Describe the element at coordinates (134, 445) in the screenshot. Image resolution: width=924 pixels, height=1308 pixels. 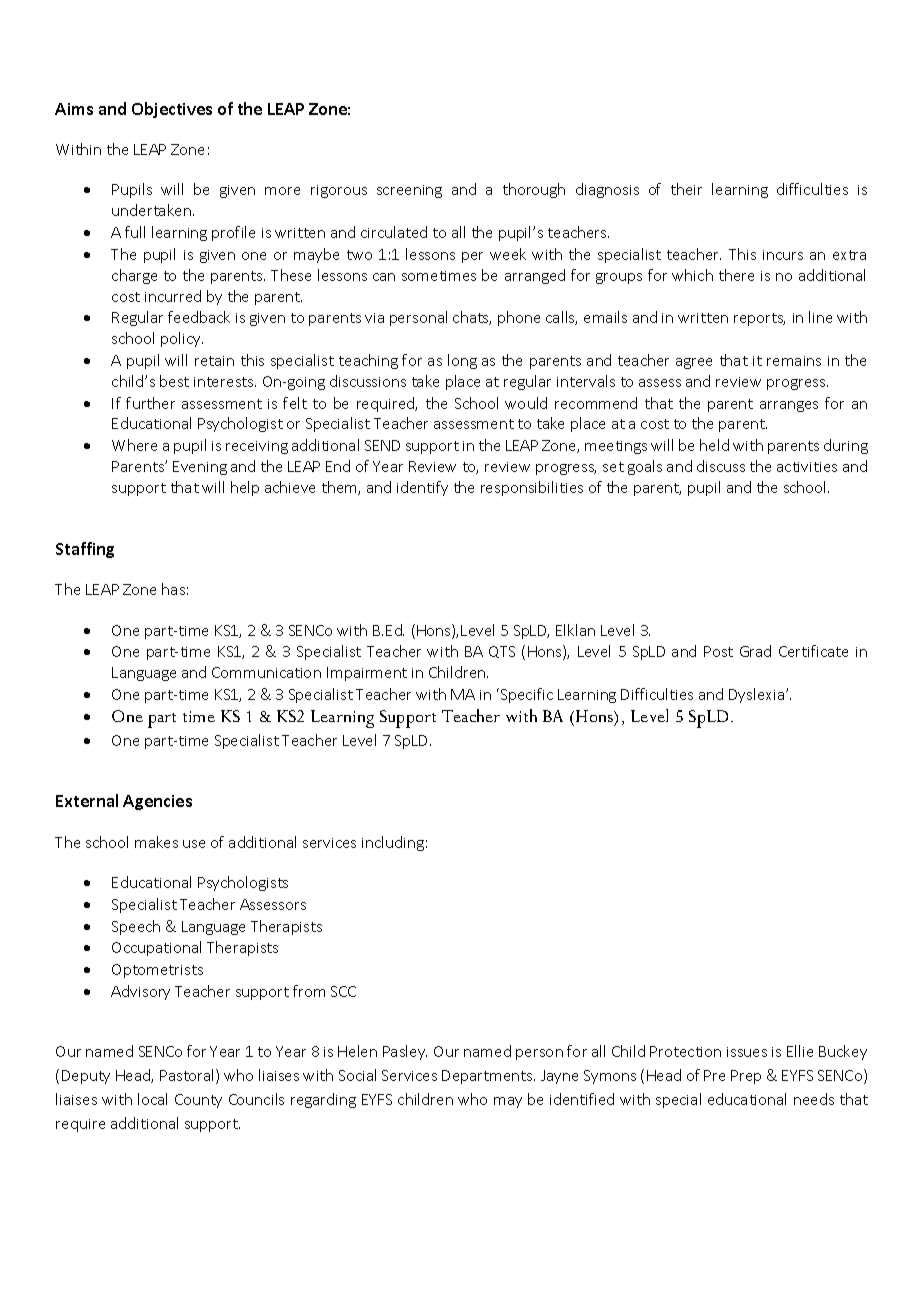
I see `Where` at that location.
